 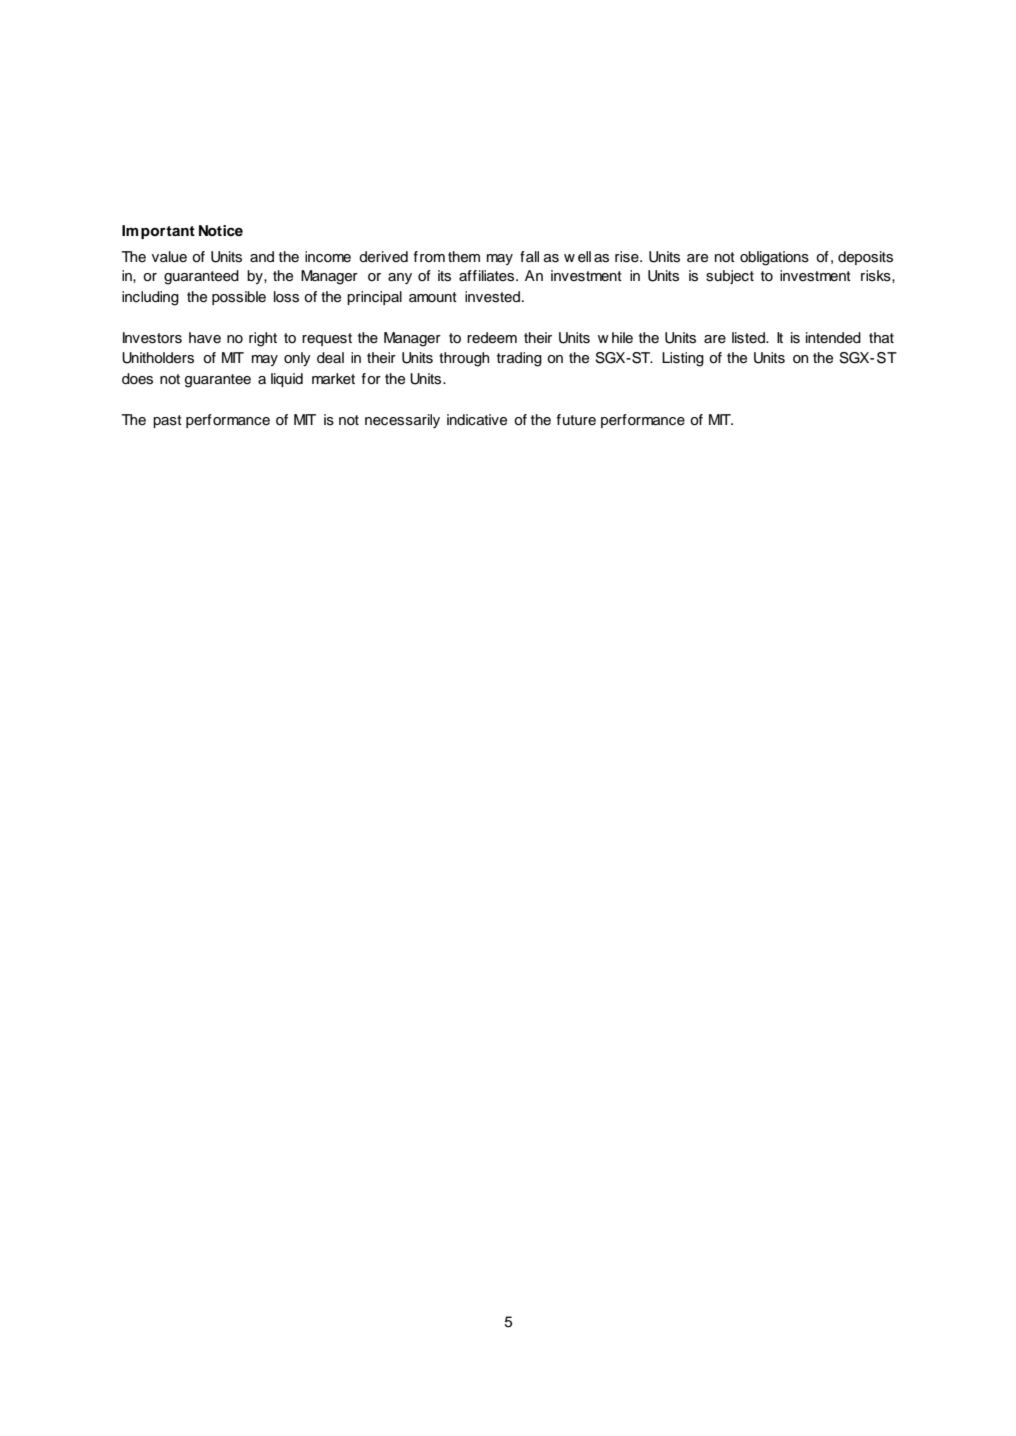 What do you see at coordinates (492, 338) in the screenshot?
I see `redeem` at bounding box center [492, 338].
